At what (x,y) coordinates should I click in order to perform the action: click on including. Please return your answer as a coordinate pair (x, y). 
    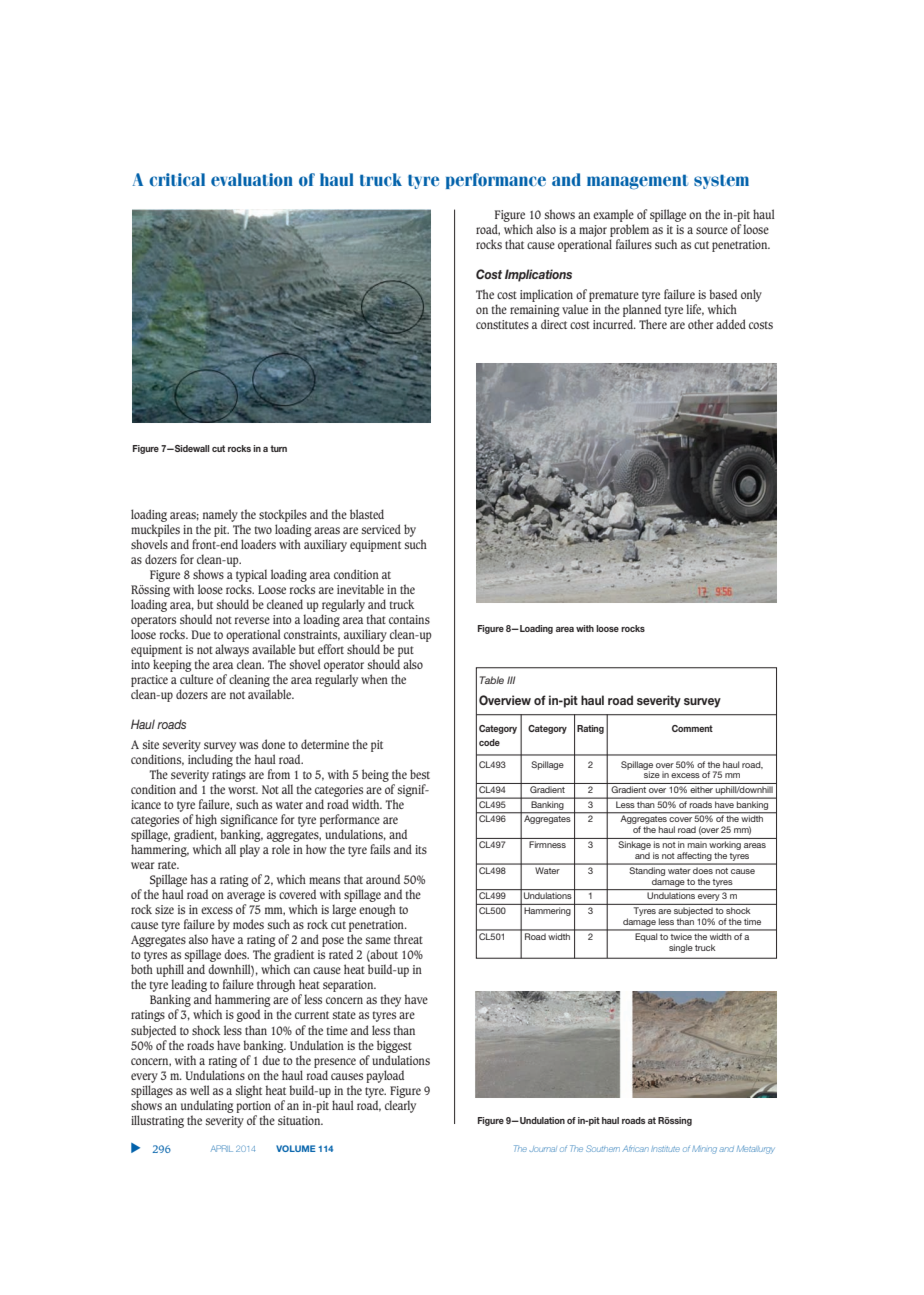
    Looking at the image, I should click on (210, 760).
